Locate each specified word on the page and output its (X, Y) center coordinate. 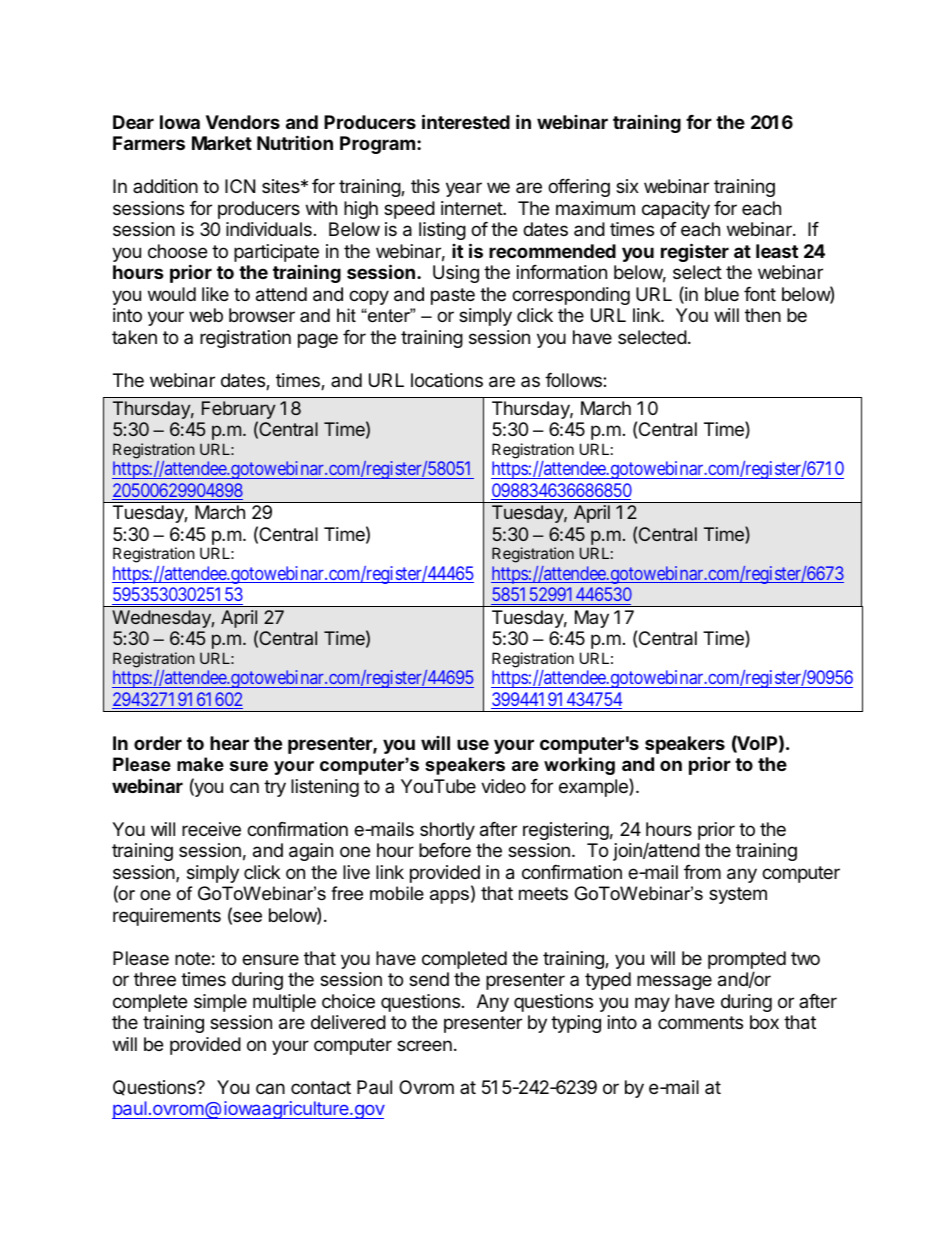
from (702, 872)
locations (447, 380)
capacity (676, 210)
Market (222, 143)
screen (424, 1045)
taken (134, 337)
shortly (447, 831)
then (763, 315)
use (473, 744)
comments (700, 1022)
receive (211, 829)
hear (229, 743)
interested (466, 121)
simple (220, 1003)
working (579, 766)
